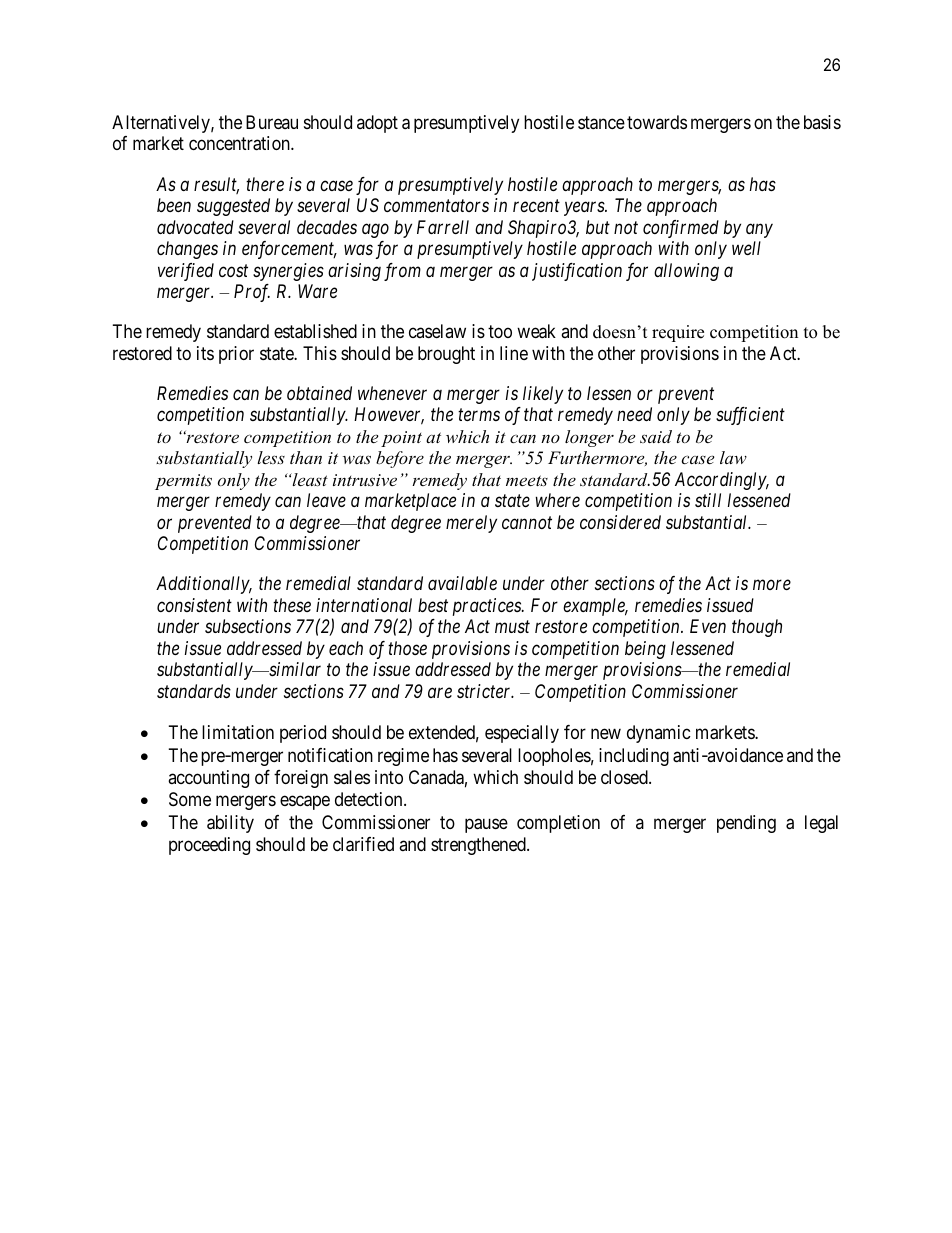 This screenshot has width=952, height=1233. I want to click on pending, so click(746, 824).
